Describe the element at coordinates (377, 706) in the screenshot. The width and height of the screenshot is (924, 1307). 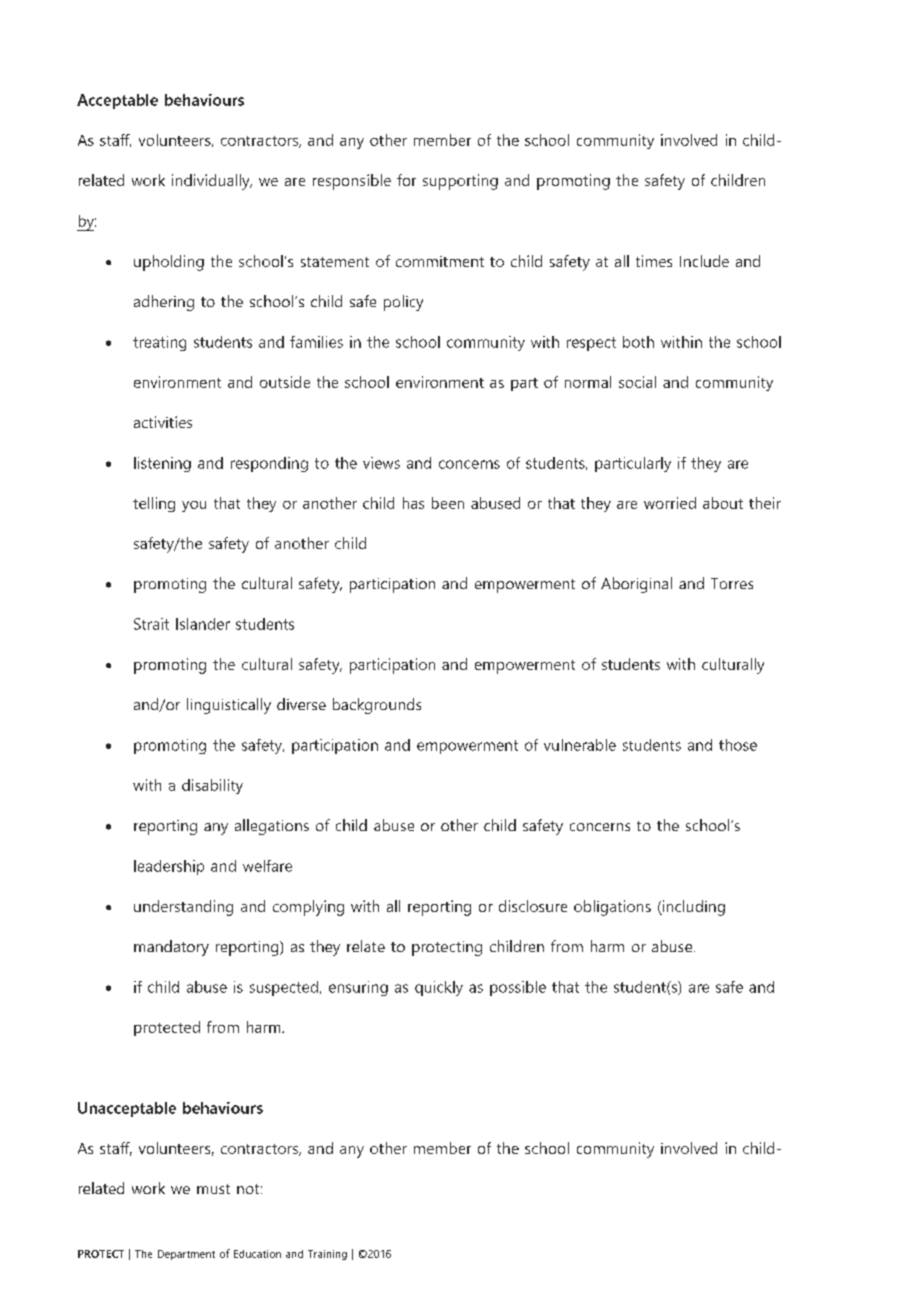
I see `backgrounds` at that location.
